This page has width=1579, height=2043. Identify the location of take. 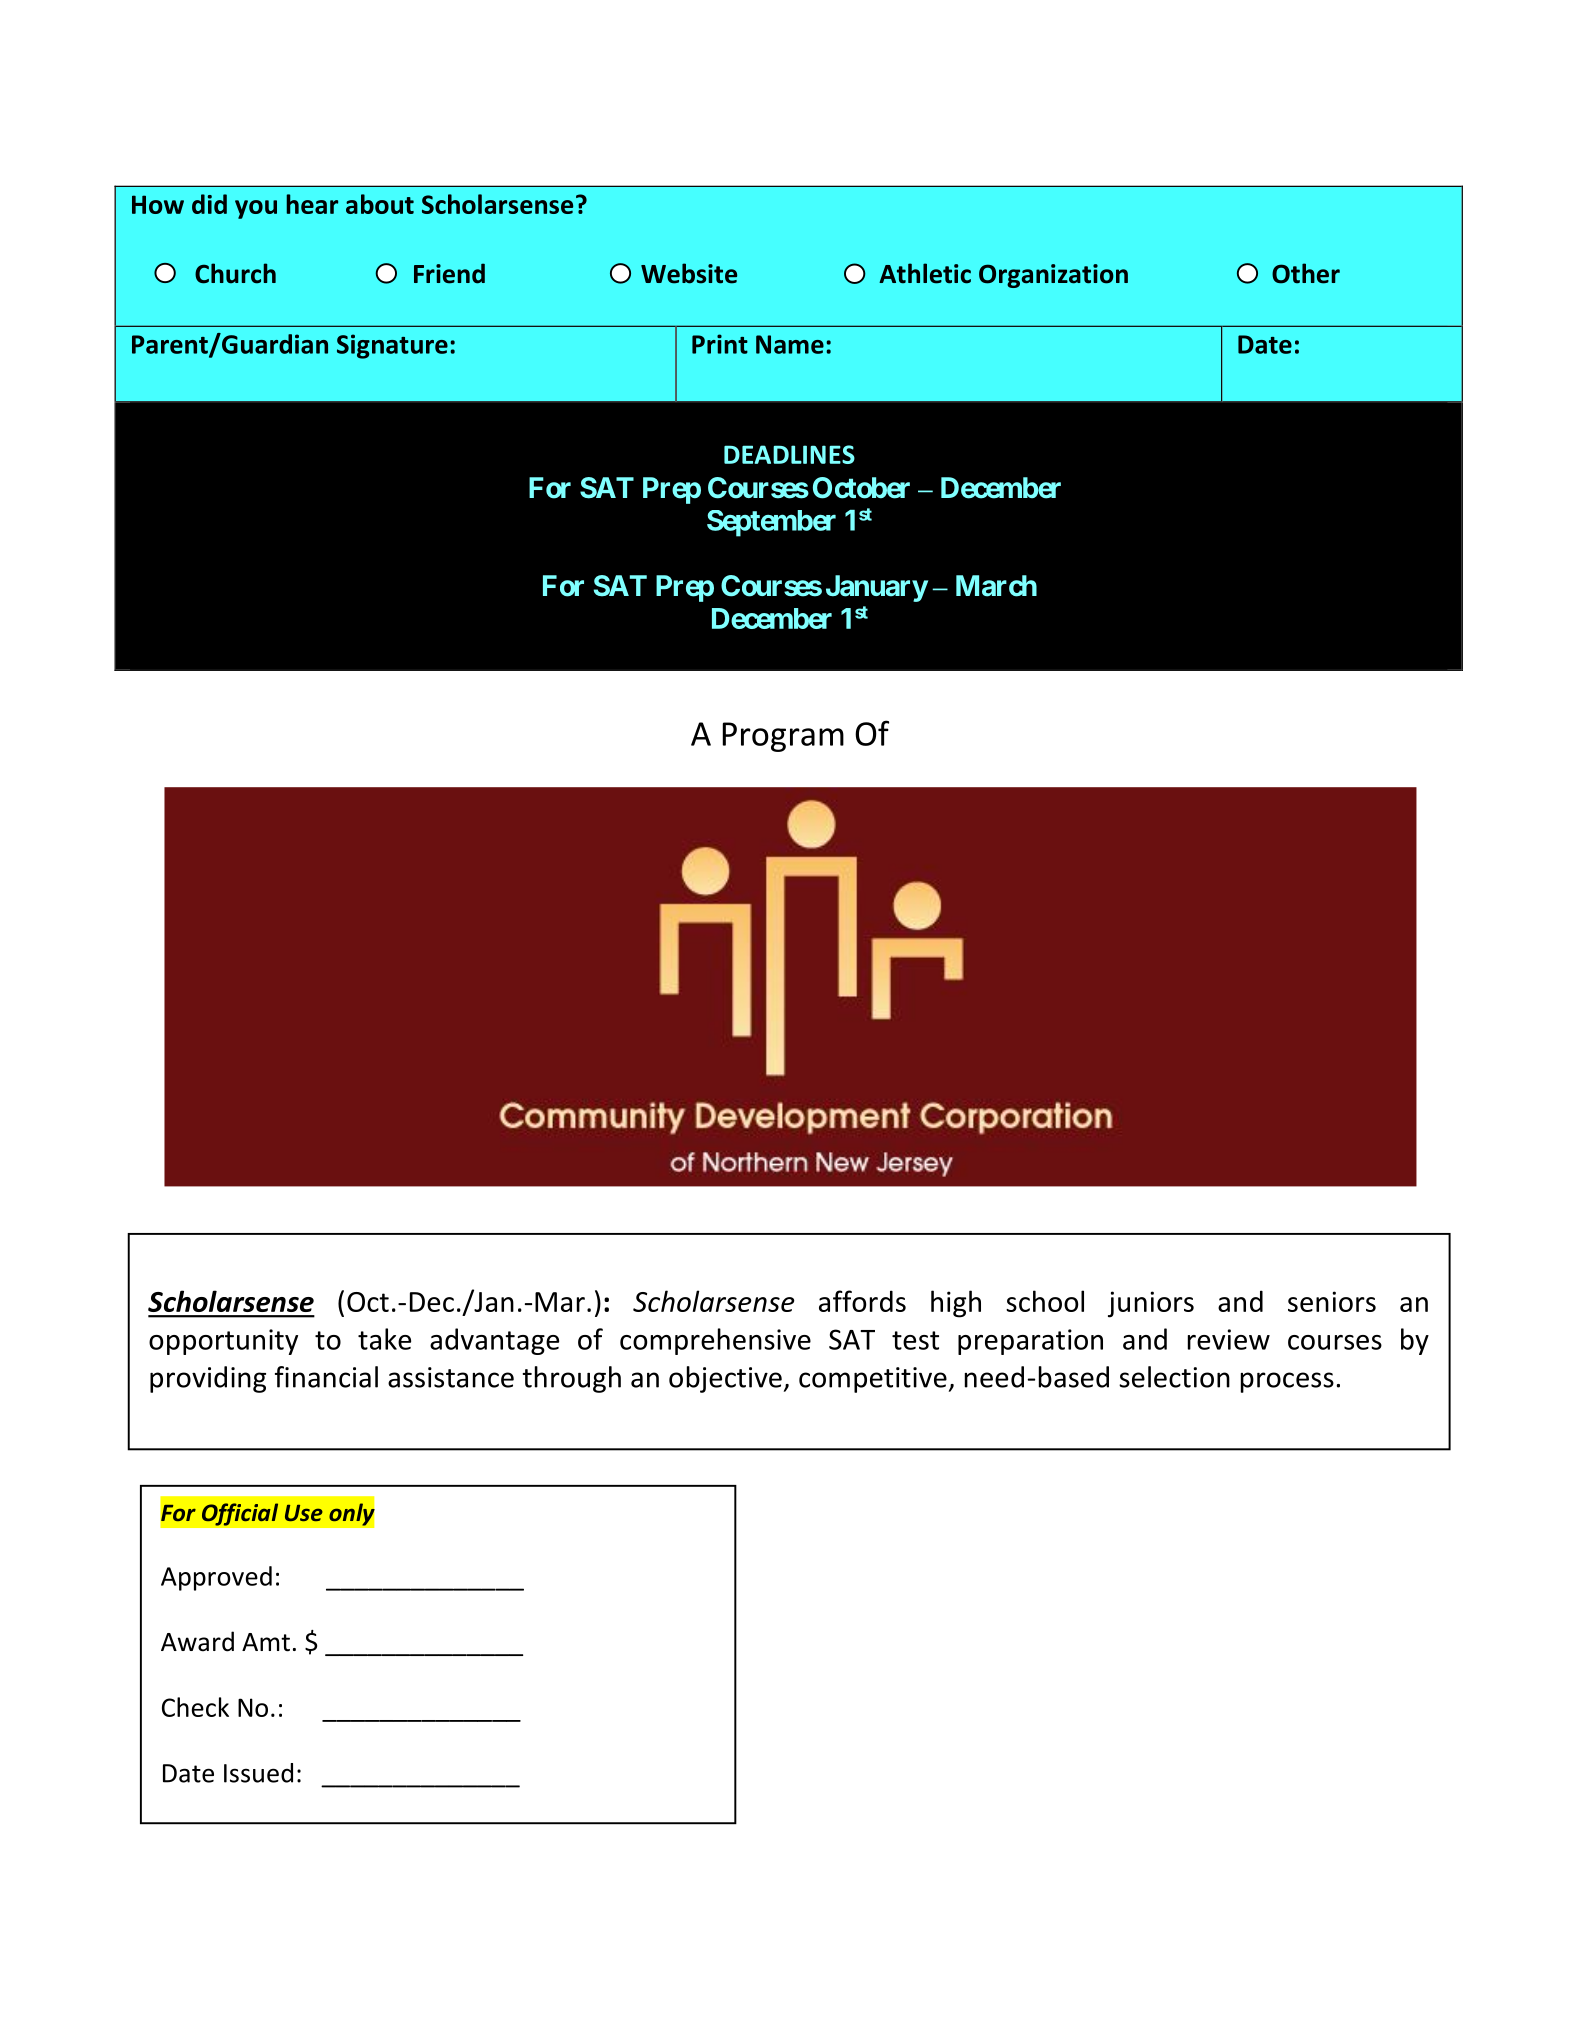
(384, 1339).
